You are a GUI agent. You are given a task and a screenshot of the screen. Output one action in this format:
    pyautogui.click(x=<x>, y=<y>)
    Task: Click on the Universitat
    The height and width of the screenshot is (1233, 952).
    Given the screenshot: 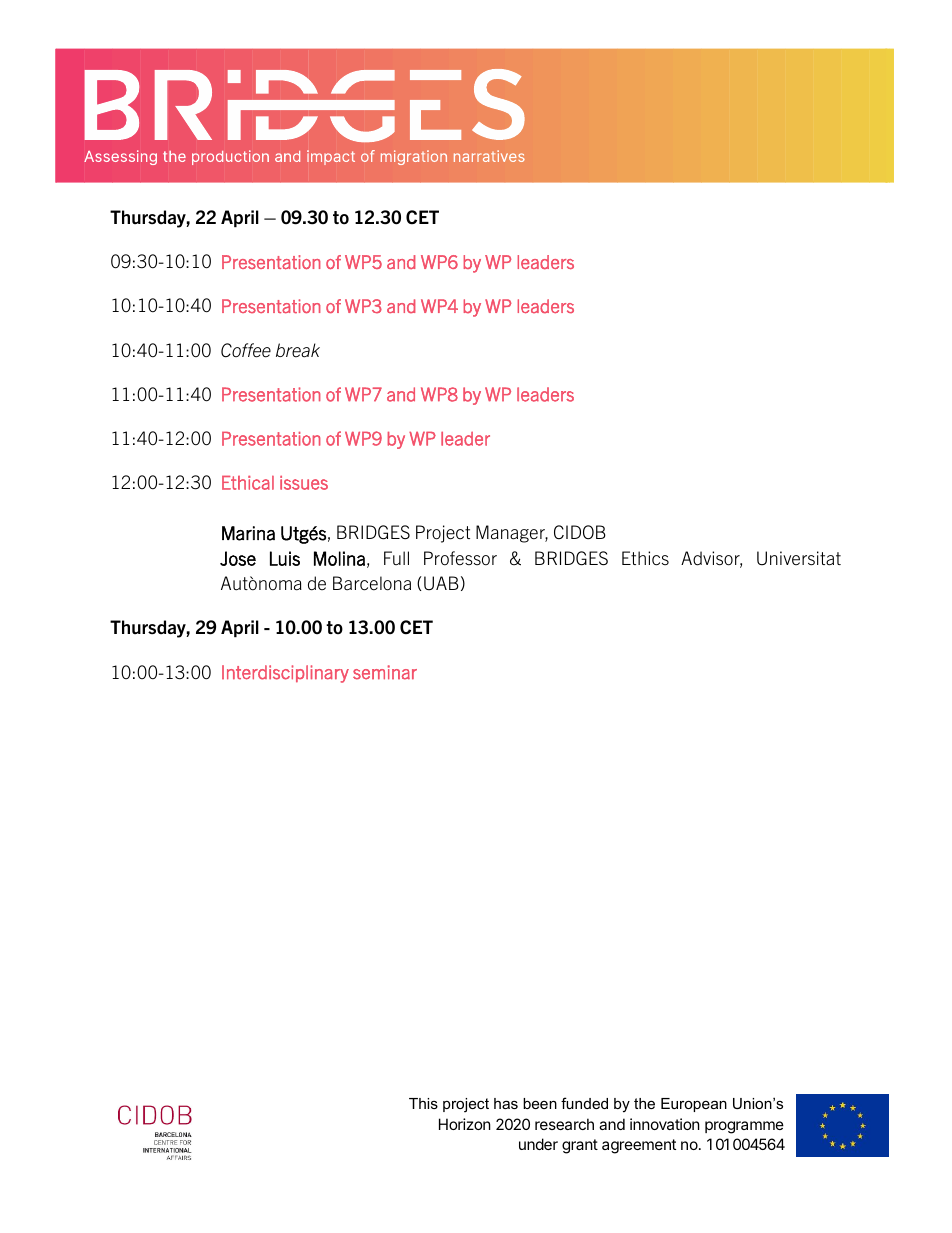 What is the action you would take?
    pyautogui.click(x=799, y=558)
